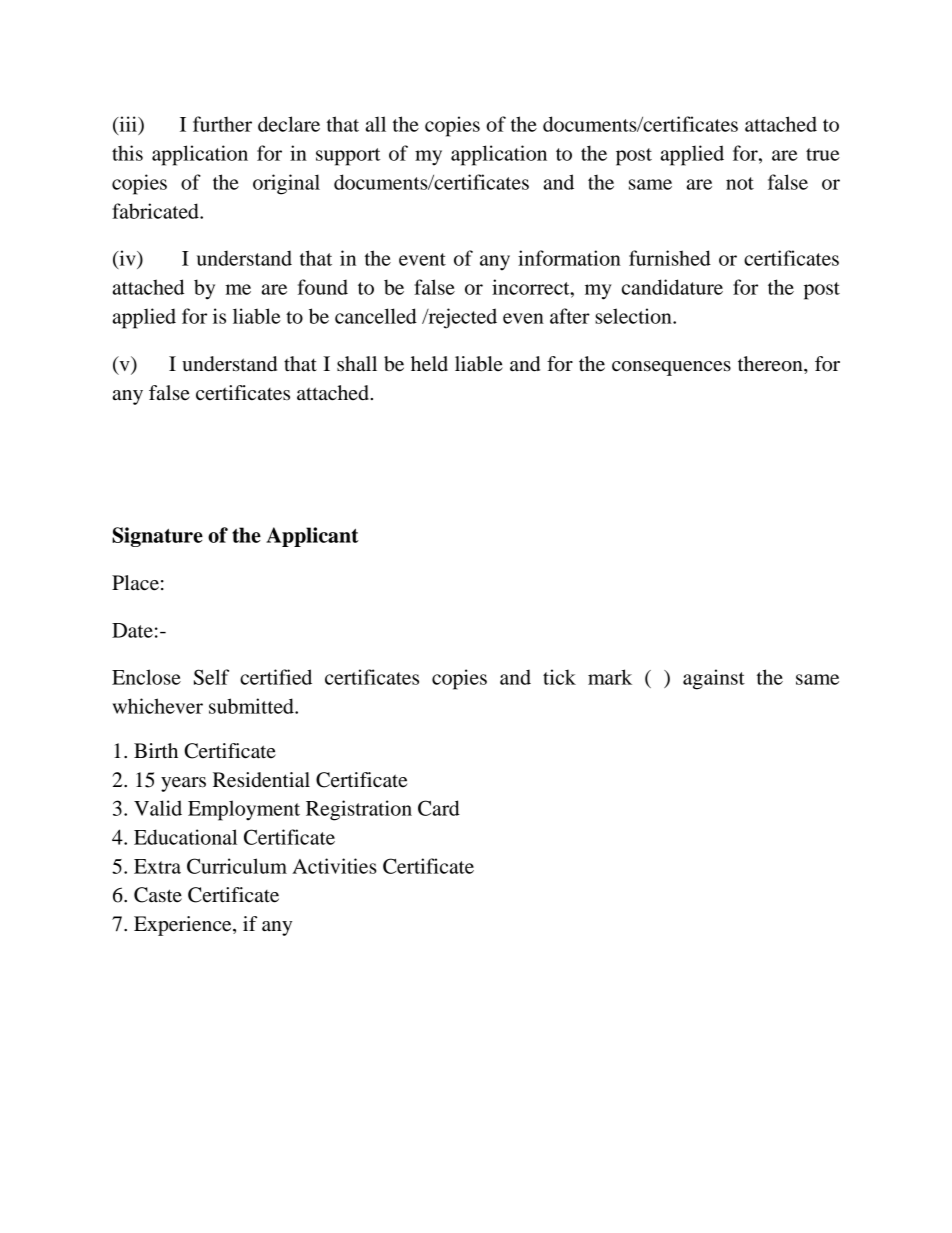  Describe the element at coordinates (157, 537) in the page. I see `Signature` at that location.
